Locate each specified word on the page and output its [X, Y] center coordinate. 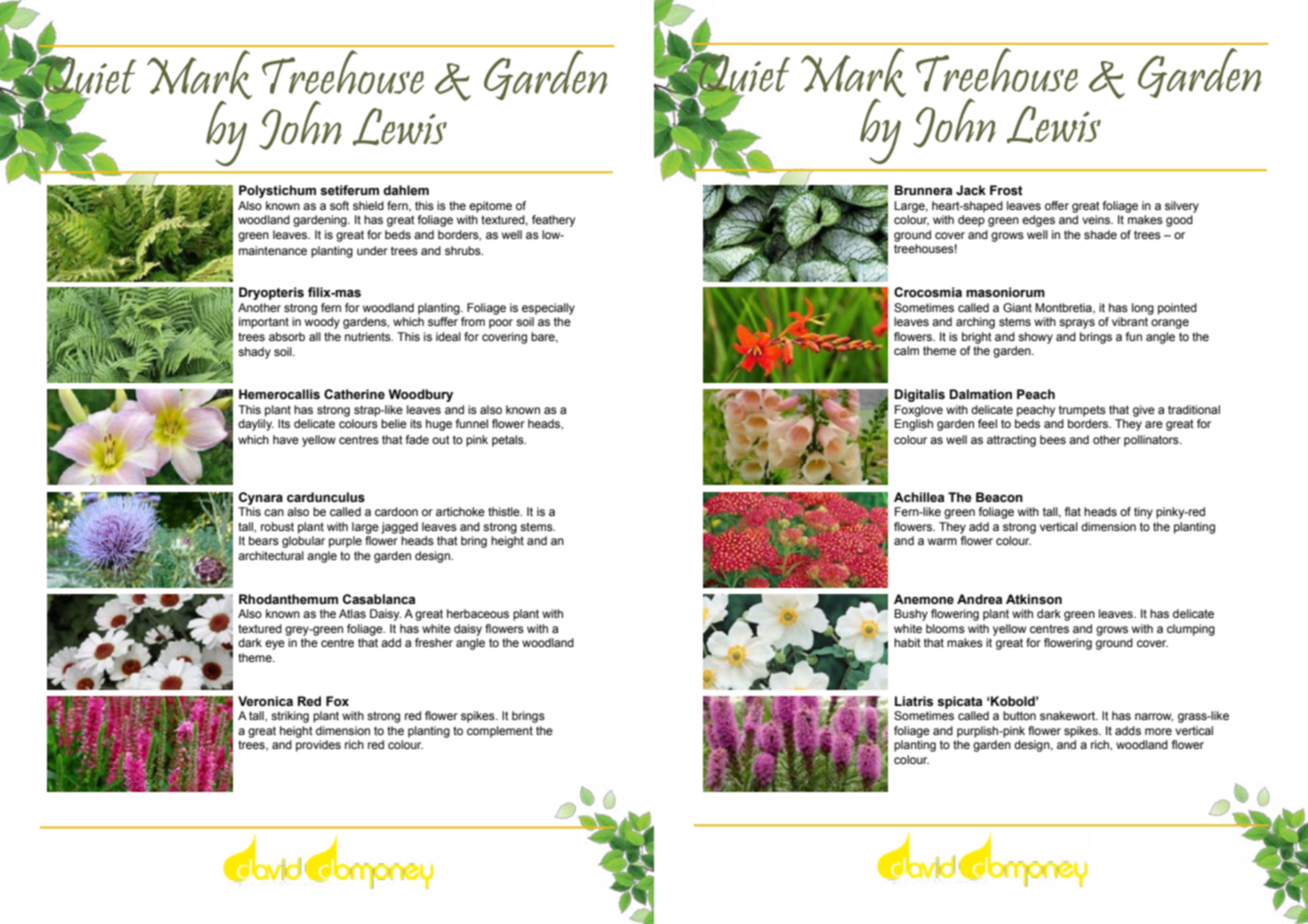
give [1144, 411]
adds [1128, 730]
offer [1057, 205]
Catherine [354, 394]
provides [318, 746]
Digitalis [920, 395]
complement [500, 732]
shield [368, 205]
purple [345, 542]
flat [1073, 511]
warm [942, 541]
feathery [553, 221]
